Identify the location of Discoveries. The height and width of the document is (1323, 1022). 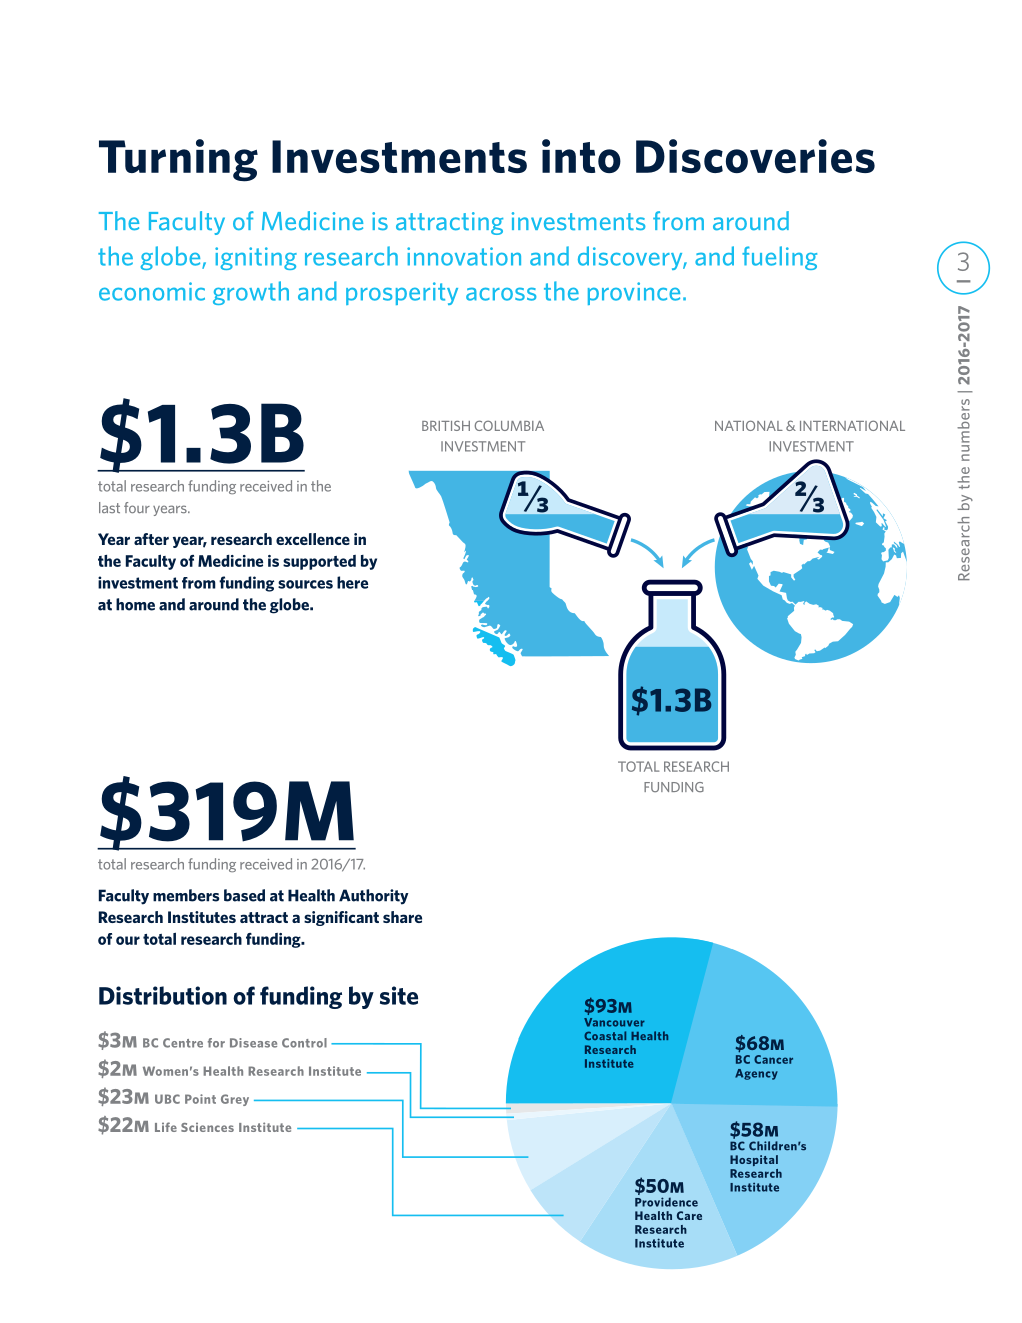
(755, 156).
